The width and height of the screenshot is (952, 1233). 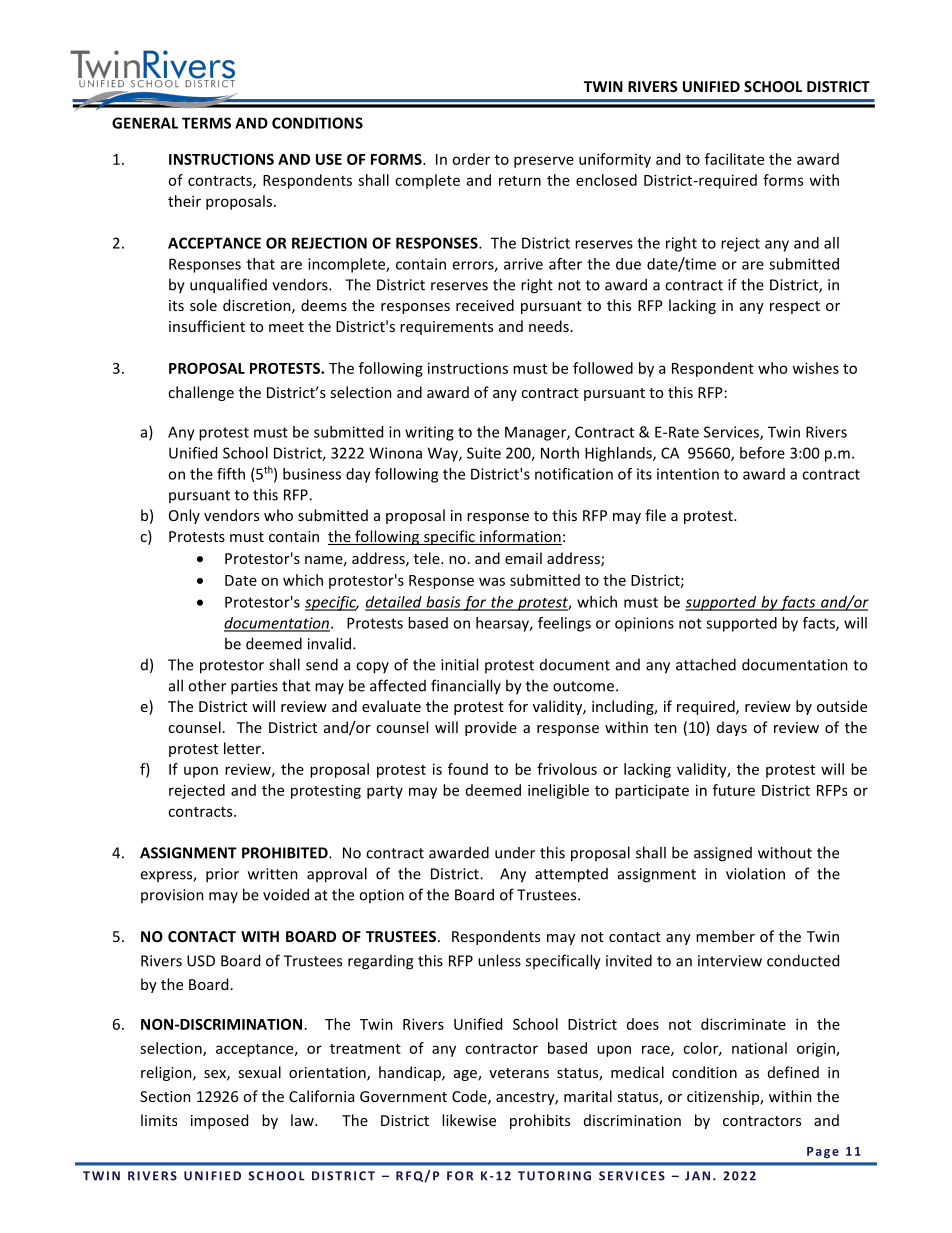 I want to click on initial, so click(x=459, y=664).
